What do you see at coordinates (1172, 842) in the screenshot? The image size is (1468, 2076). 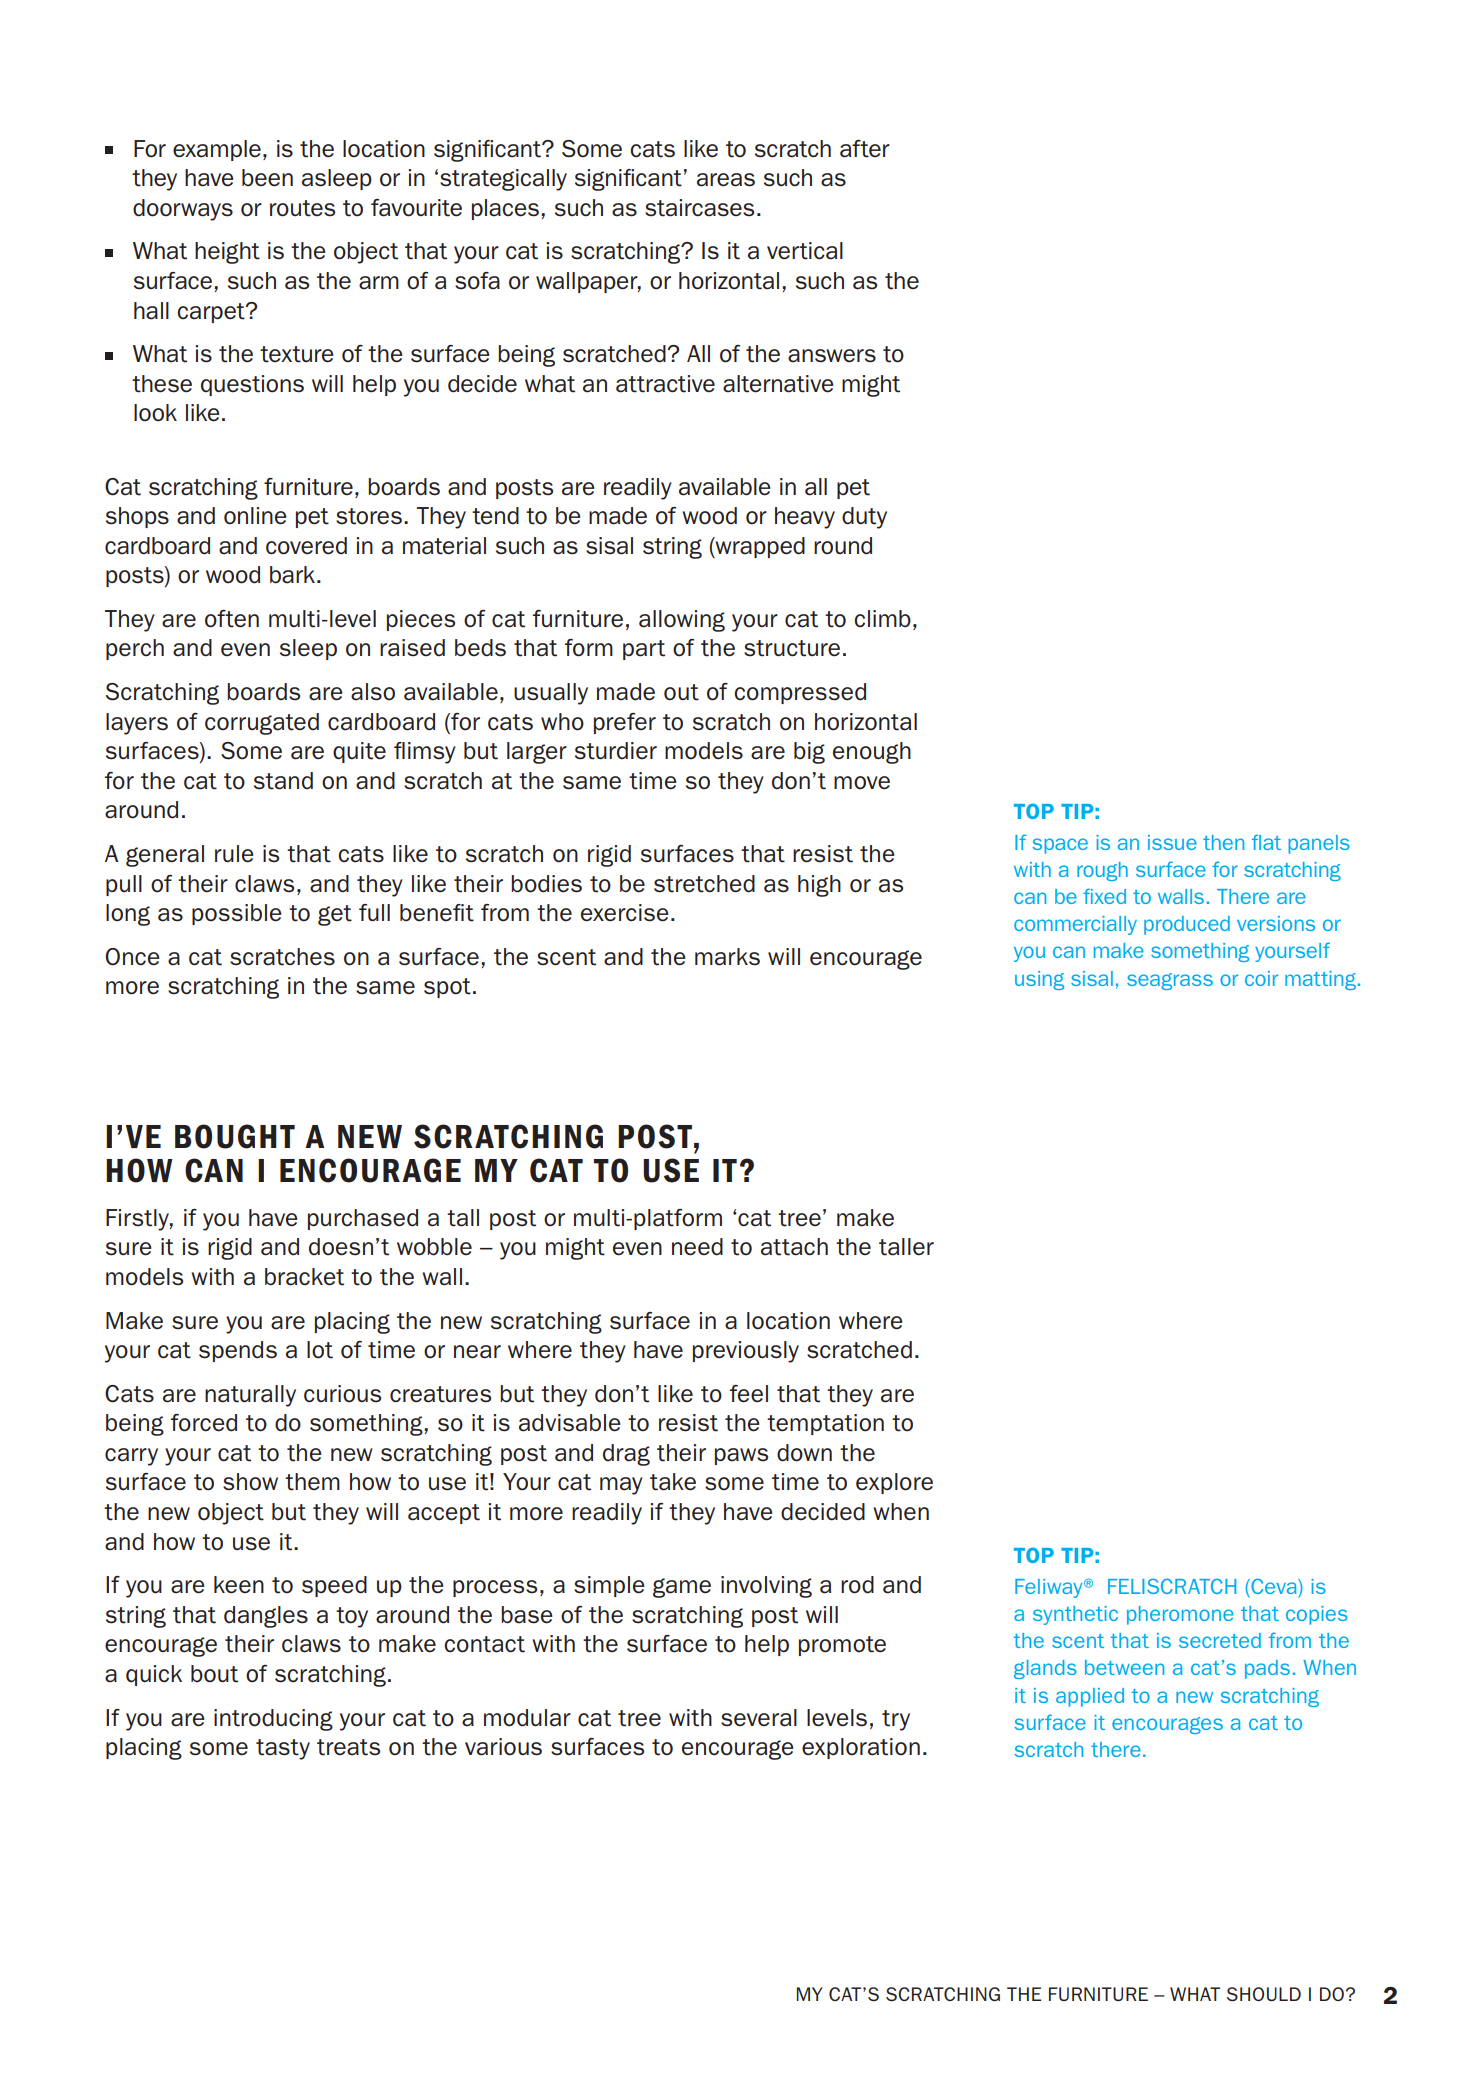 I see `issue` at bounding box center [1172, 842].
